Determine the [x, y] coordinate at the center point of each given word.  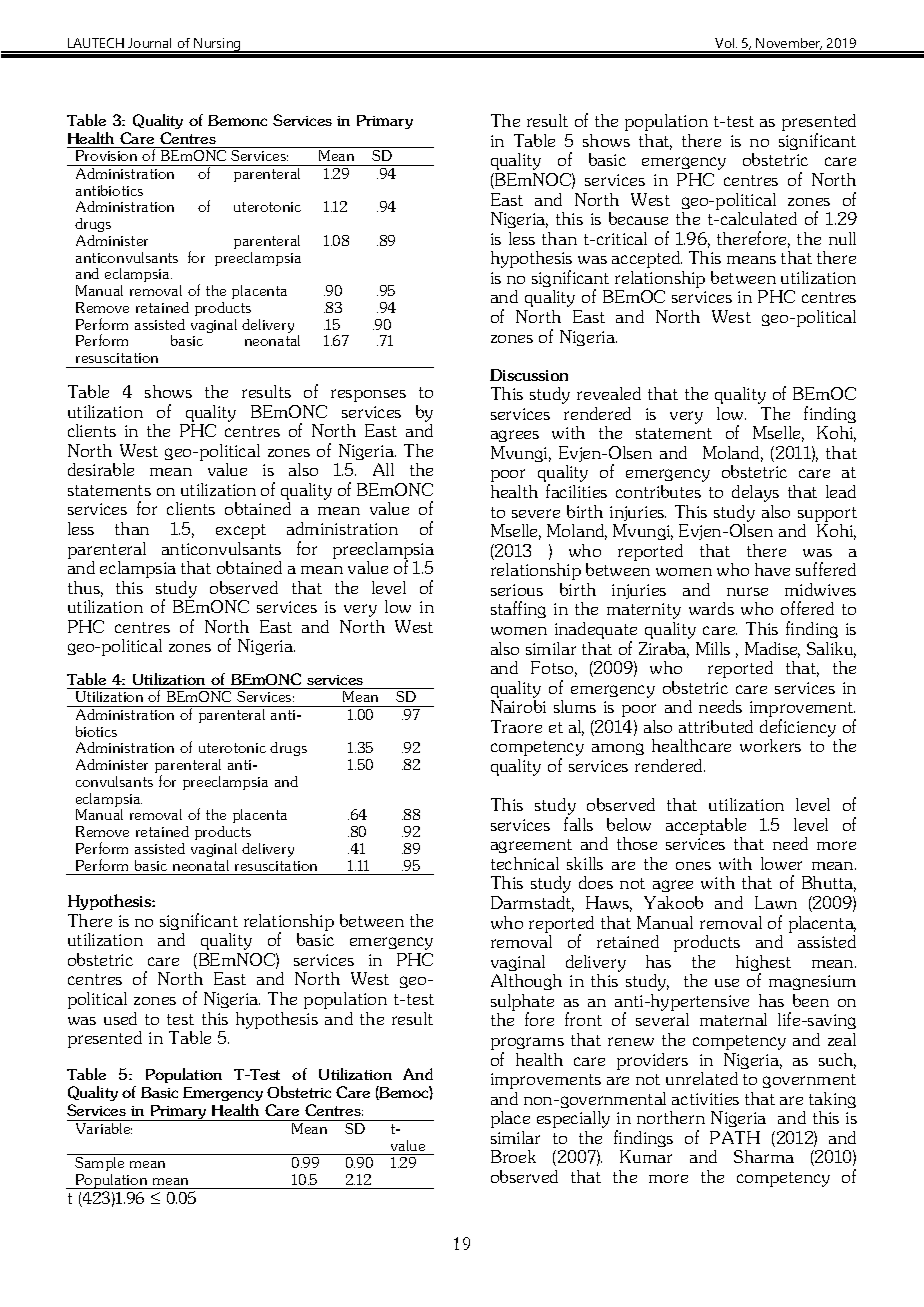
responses [368, 395]
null [842, 238]
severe [536, 513]
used [120, 1018]
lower [781, 863]
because [638, 218]
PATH [735, 1137]
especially [573, 1119]
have [772, 569]
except [241, 531]
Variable [104, 1128]
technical [525, 863]
